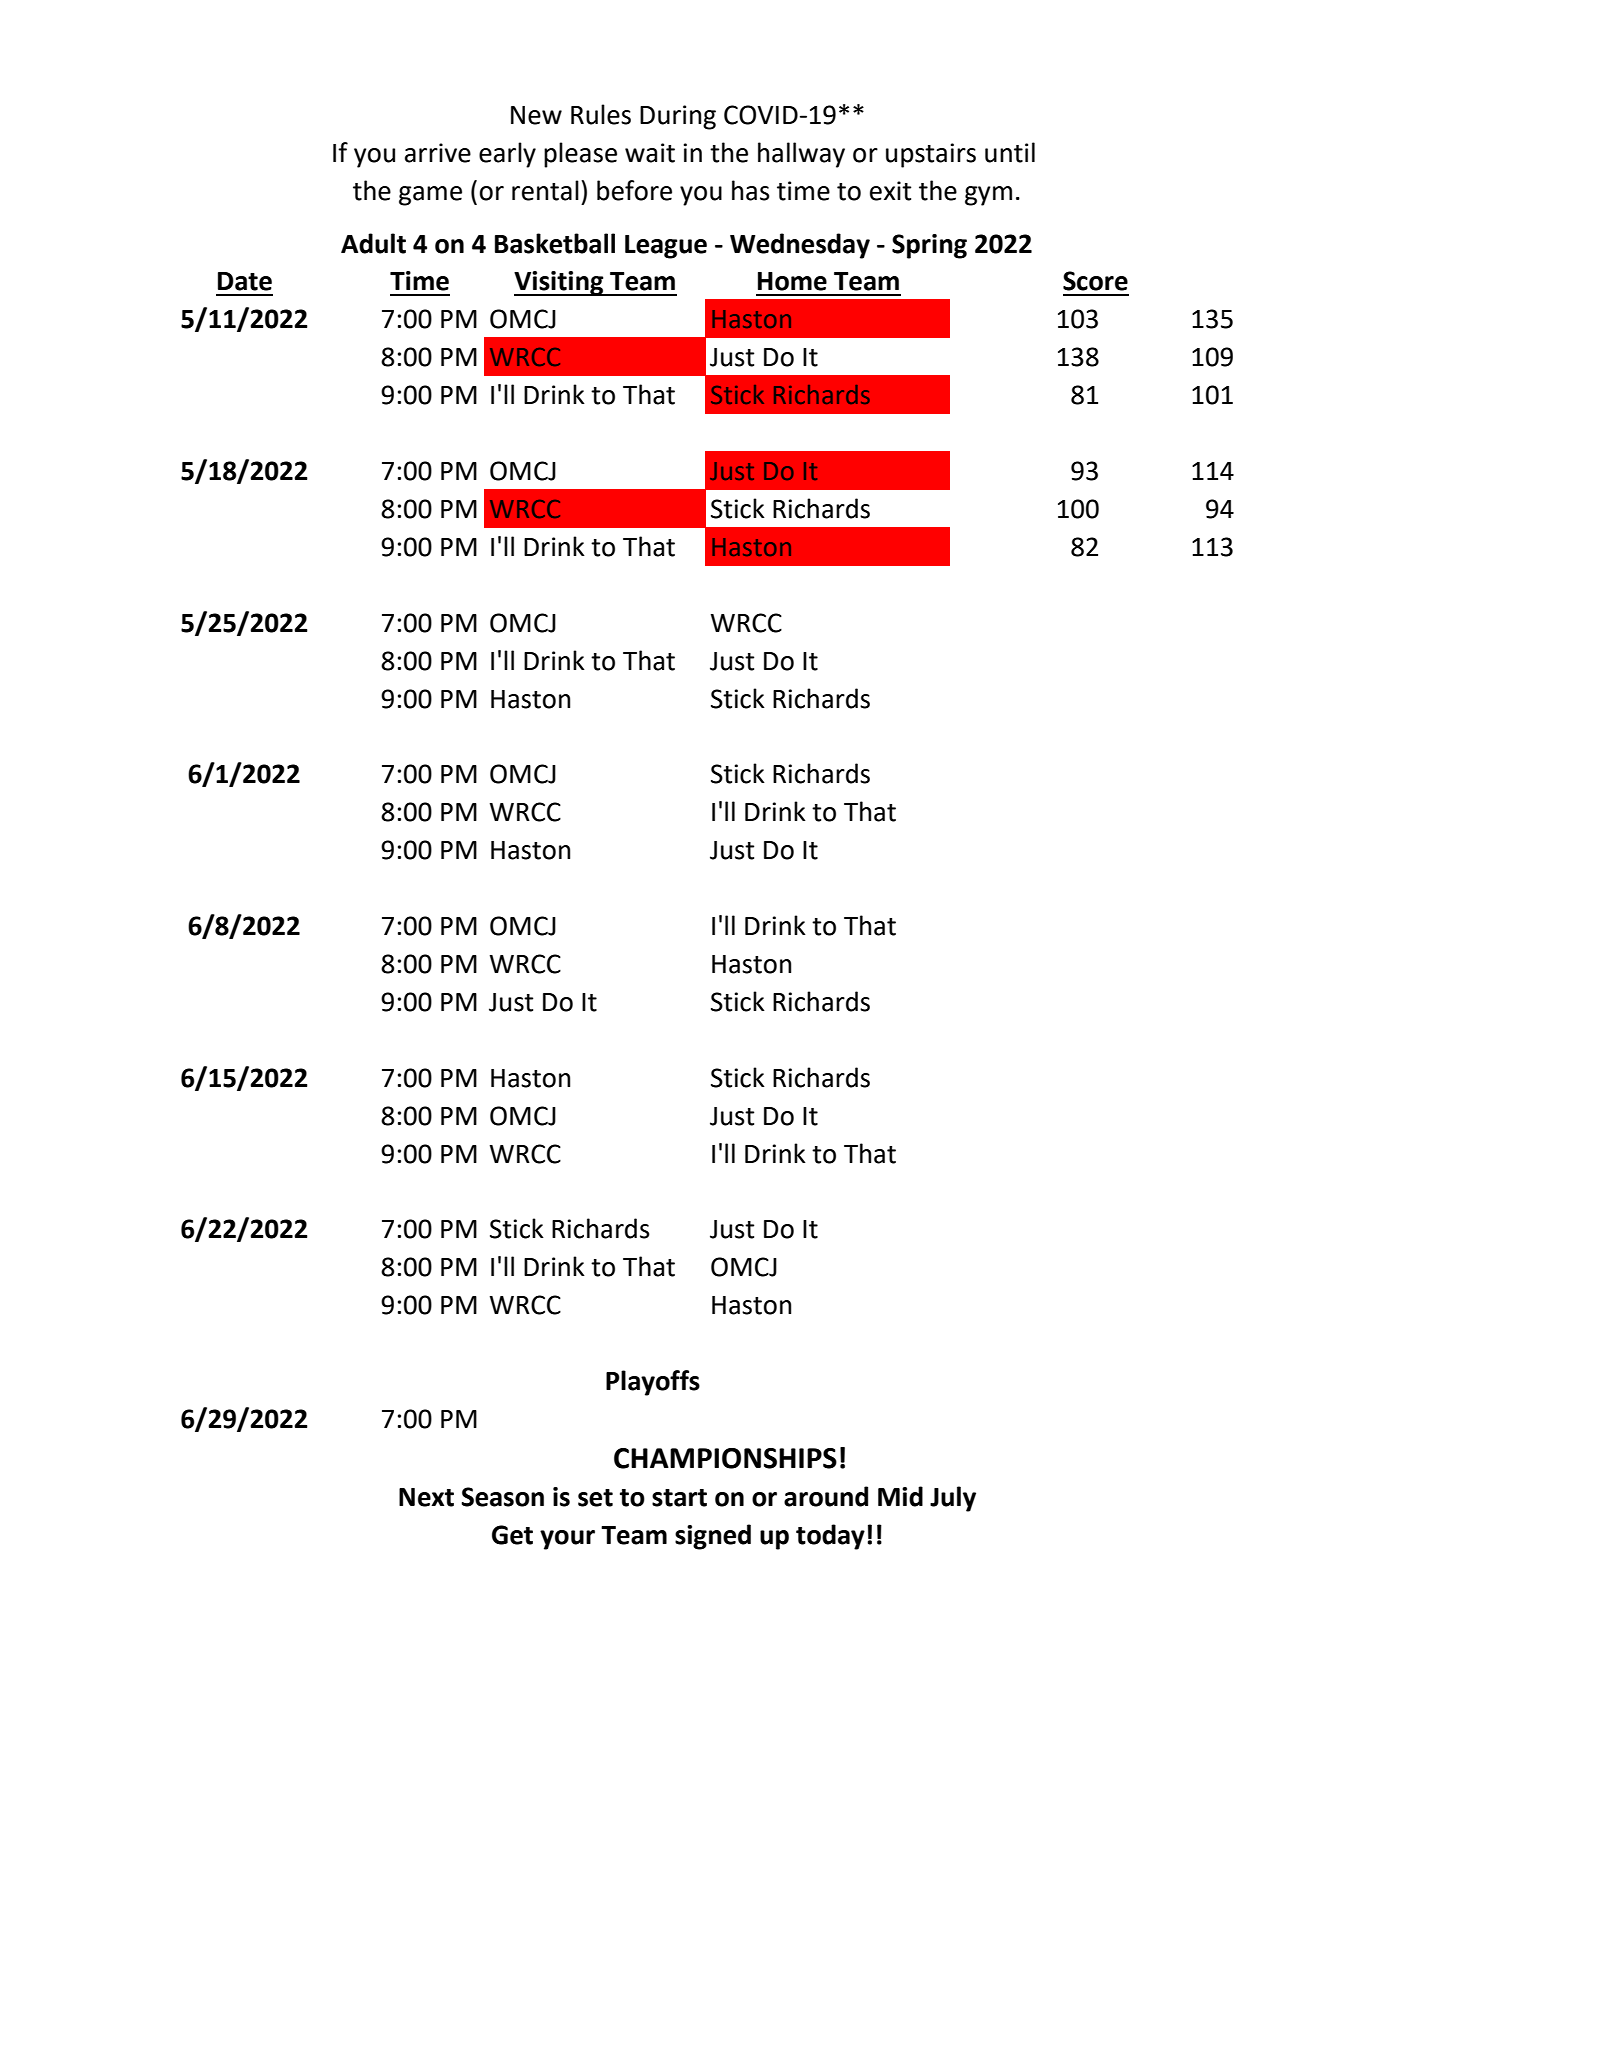 Image resolution: width=1598 pixels, height=2068 pixels. I want to click on CHAMPIONSHIPS, so click(725, 1458).
